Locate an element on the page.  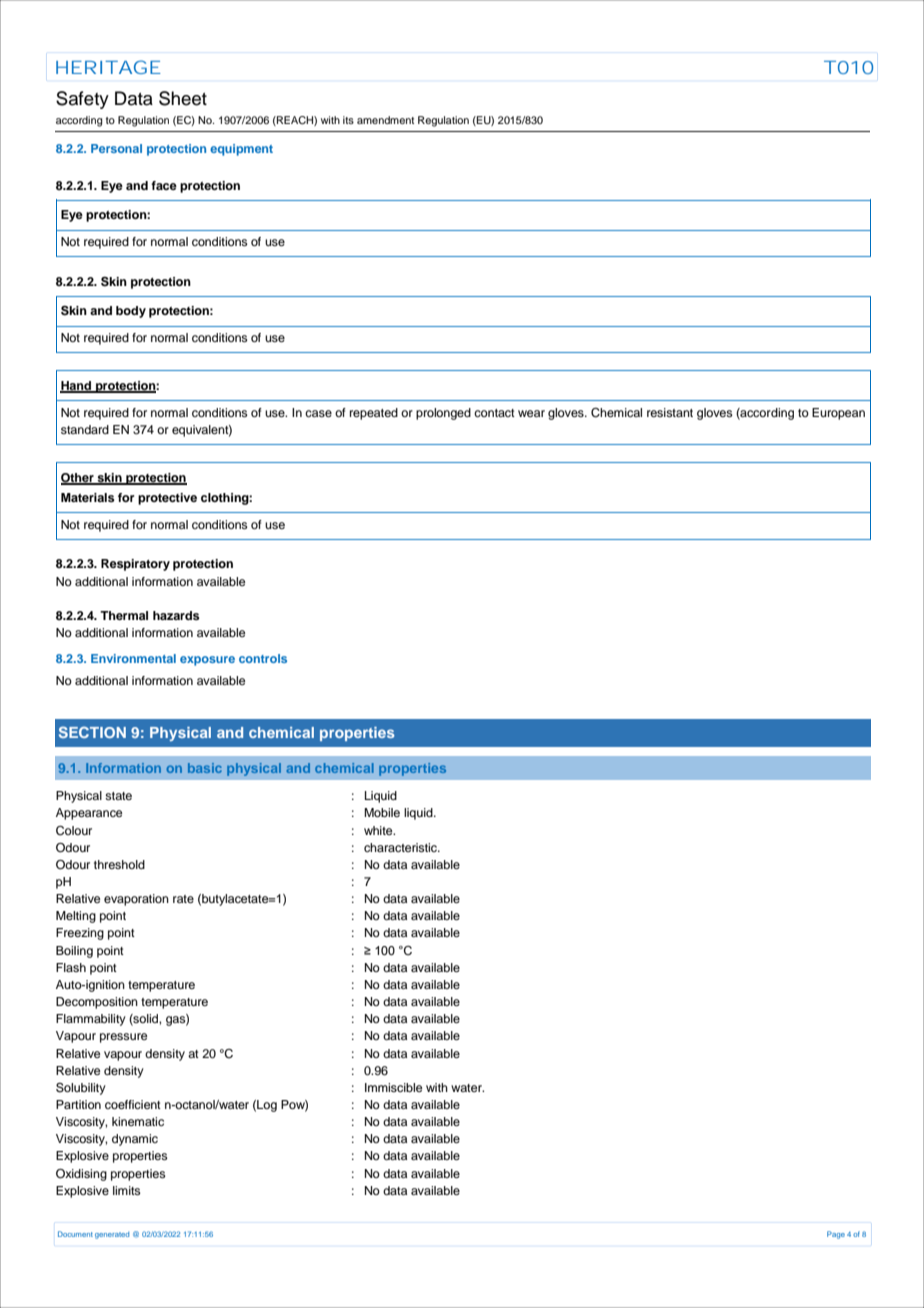
Immiscible is located at coordinates (393, 1087).
